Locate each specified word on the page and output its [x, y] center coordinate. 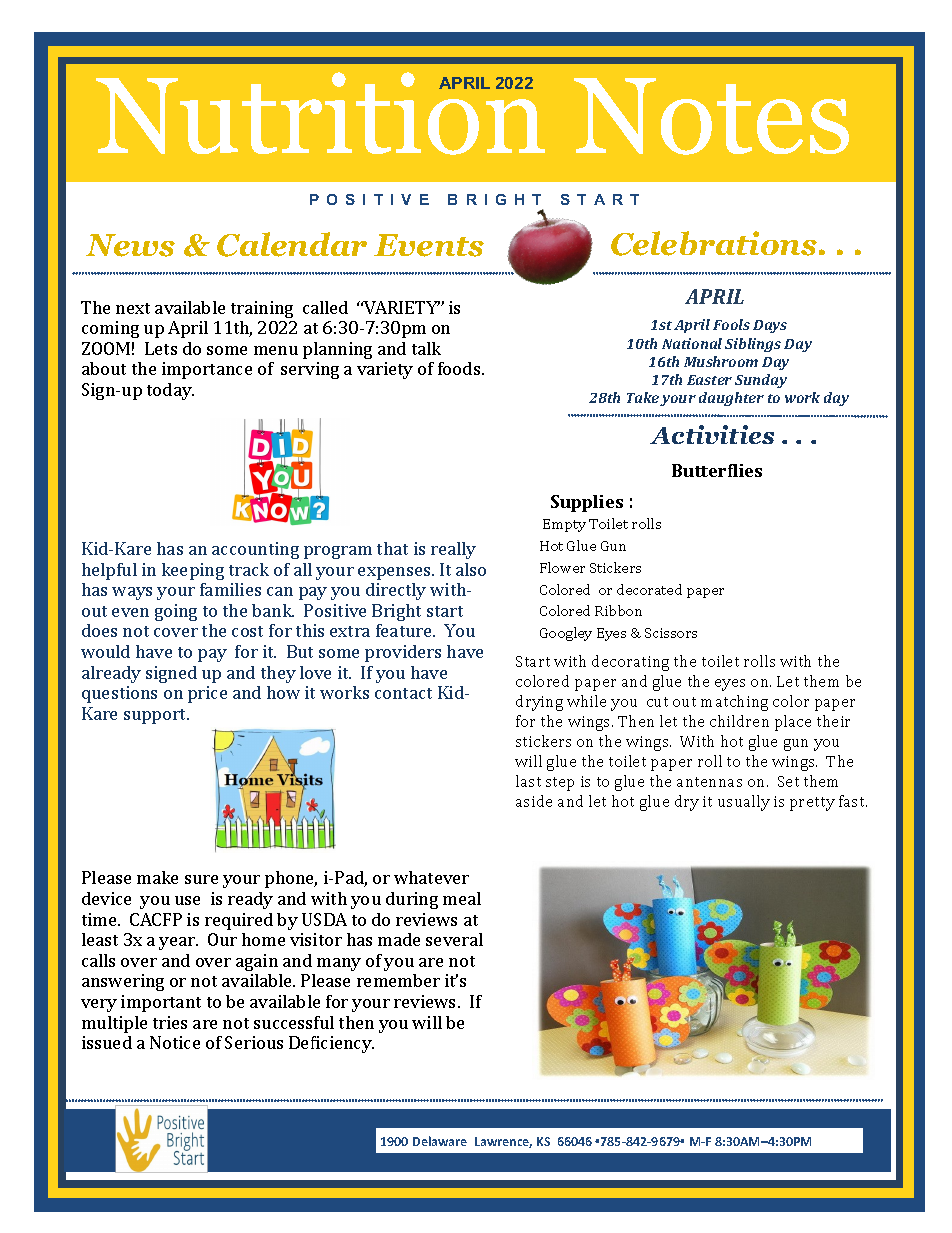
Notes [711, 116]
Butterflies [717, 470]
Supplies [587, 503]
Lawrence [503, 1142]
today [170, 391]
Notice [175, 1042]
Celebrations [714, 243]
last [528, 781]
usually [744, 803]
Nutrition [320, 113]
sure [201, 879]
